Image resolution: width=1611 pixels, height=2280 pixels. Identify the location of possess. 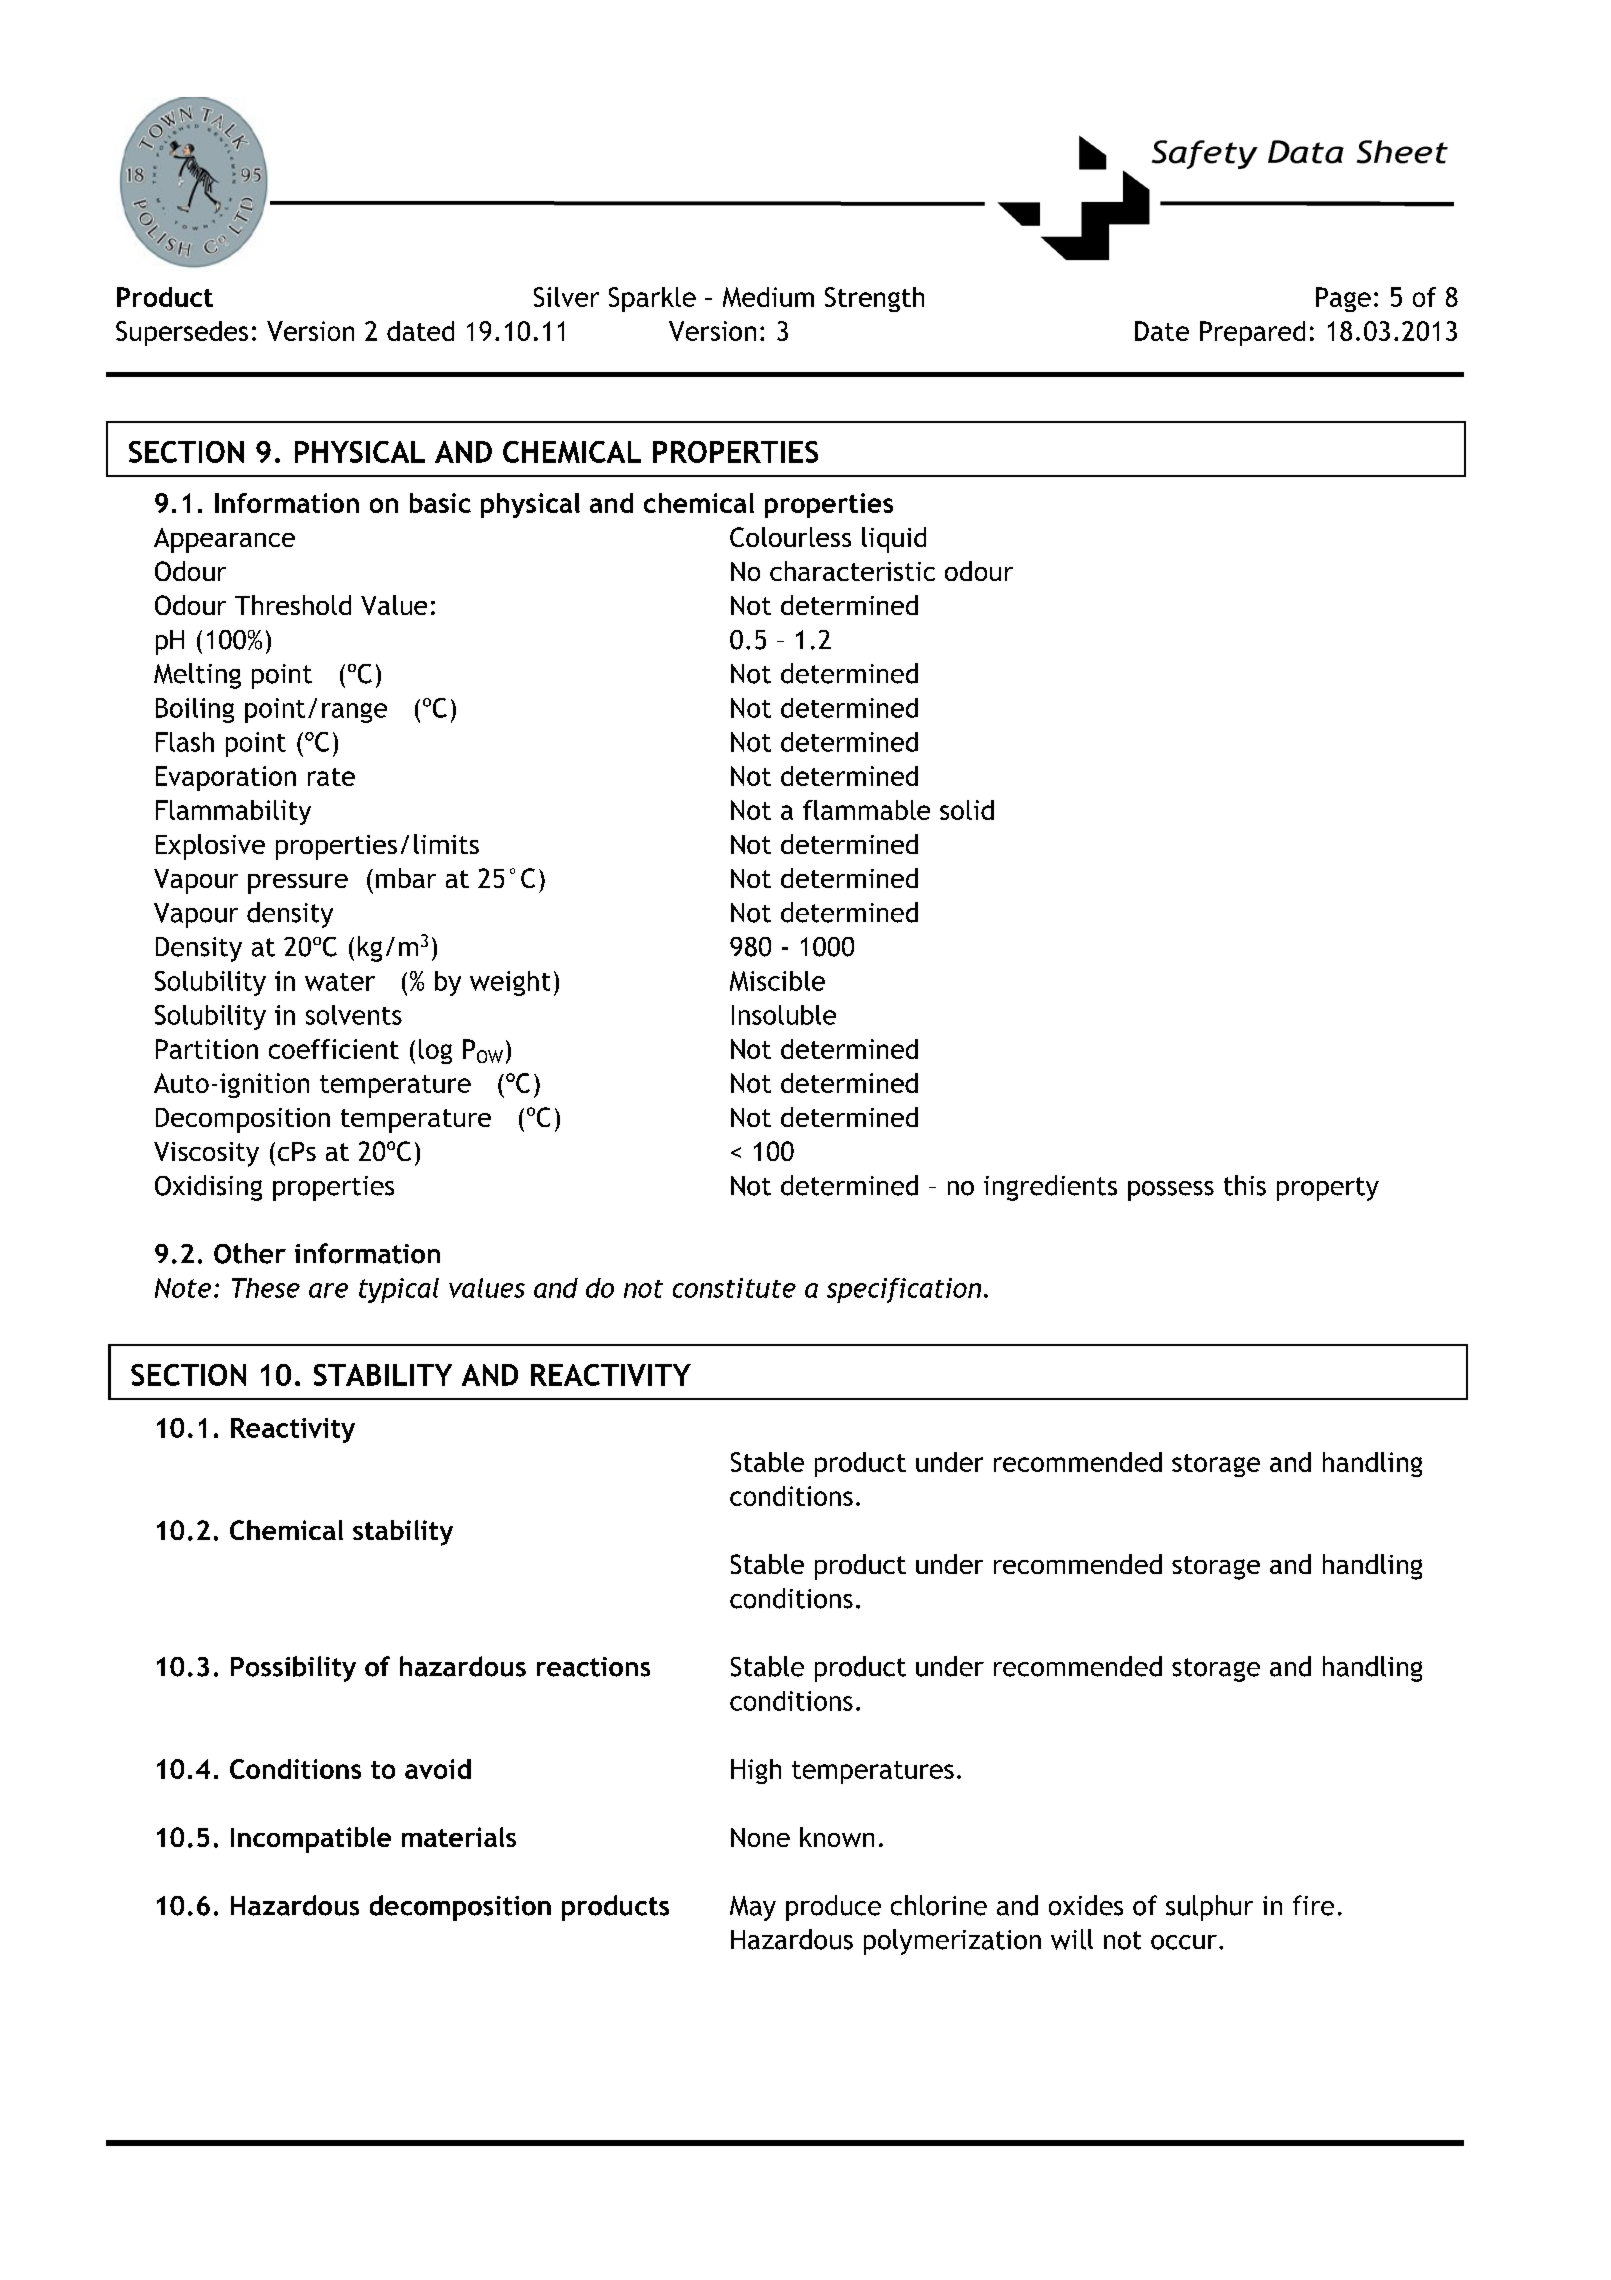
(1171, 1191).
